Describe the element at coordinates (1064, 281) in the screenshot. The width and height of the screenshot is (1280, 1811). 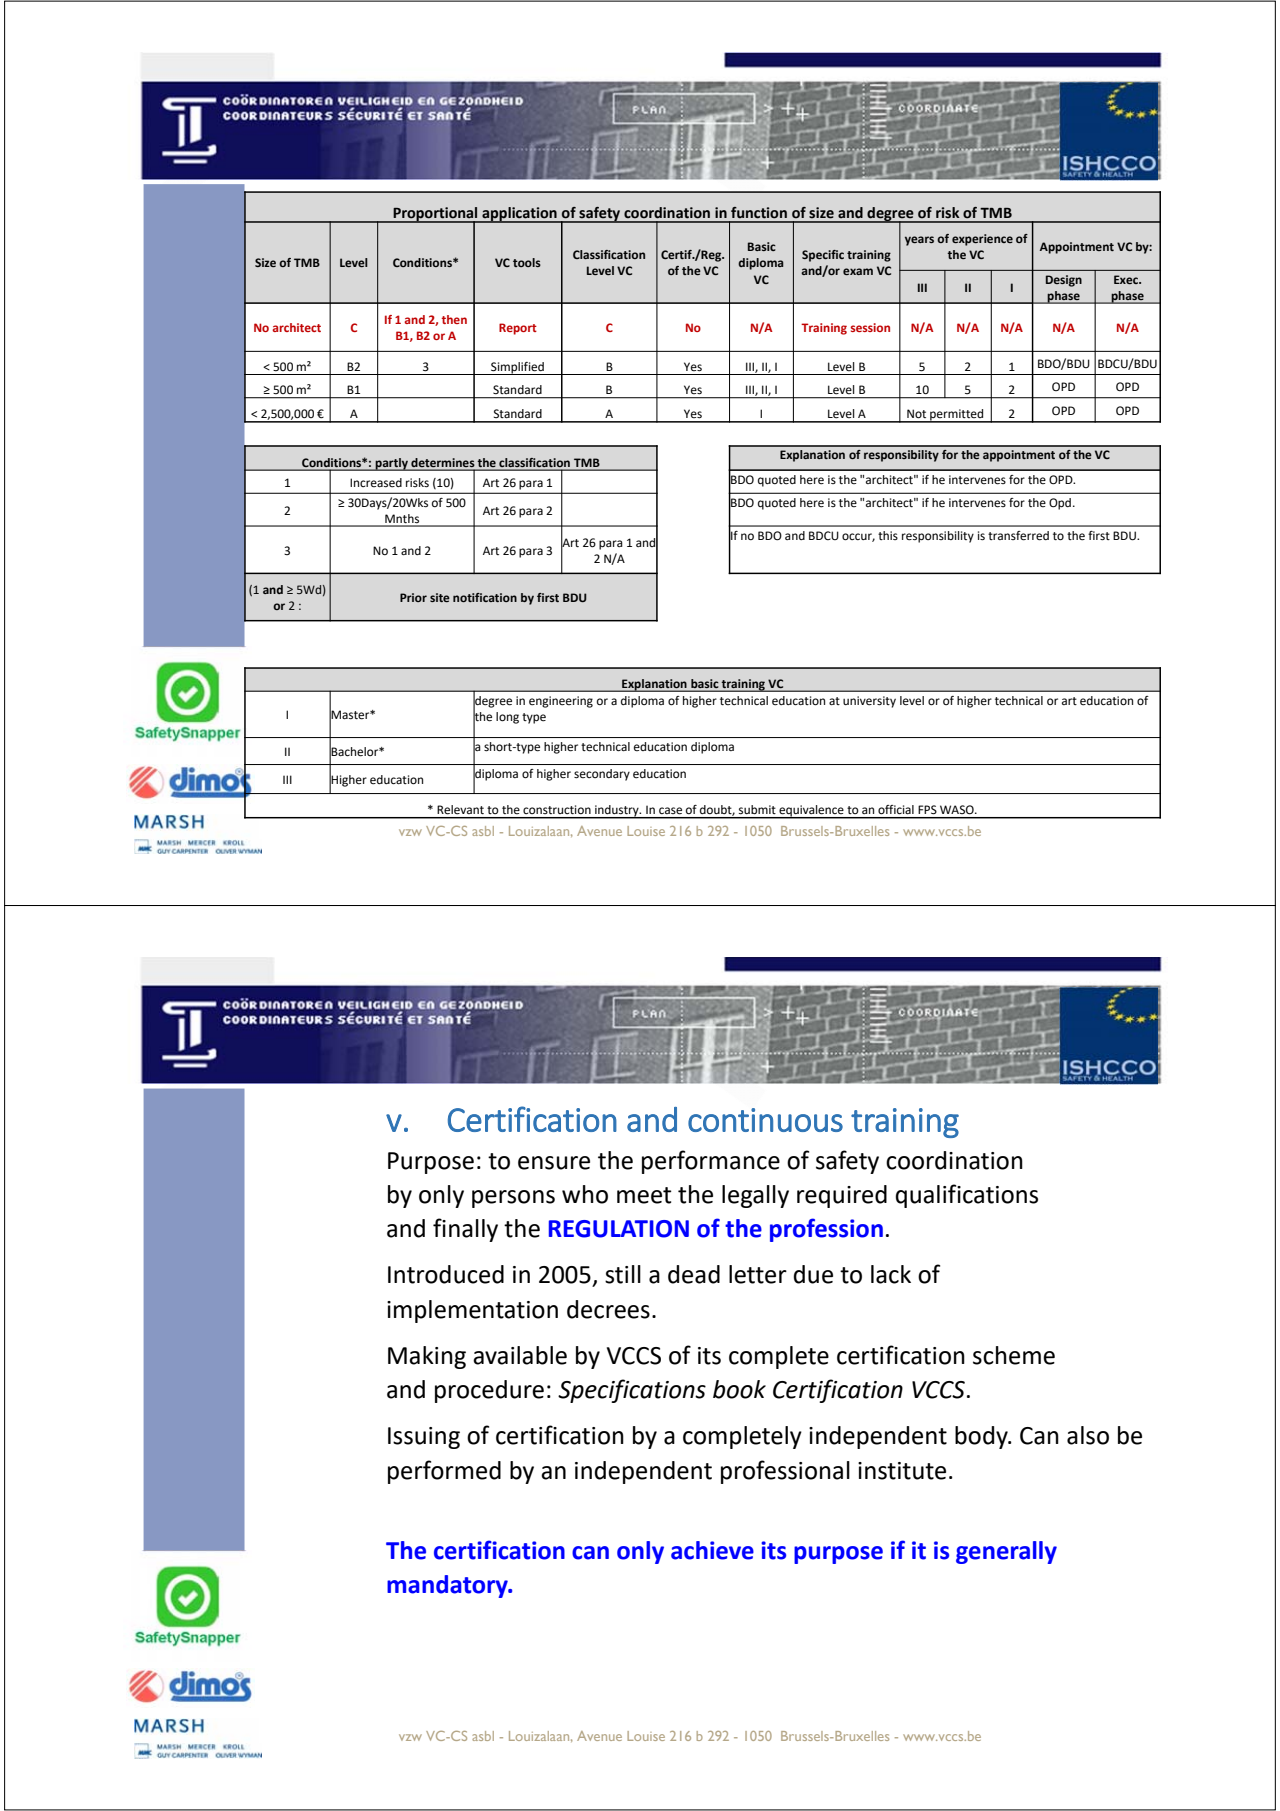
I see `Design` at that location.
